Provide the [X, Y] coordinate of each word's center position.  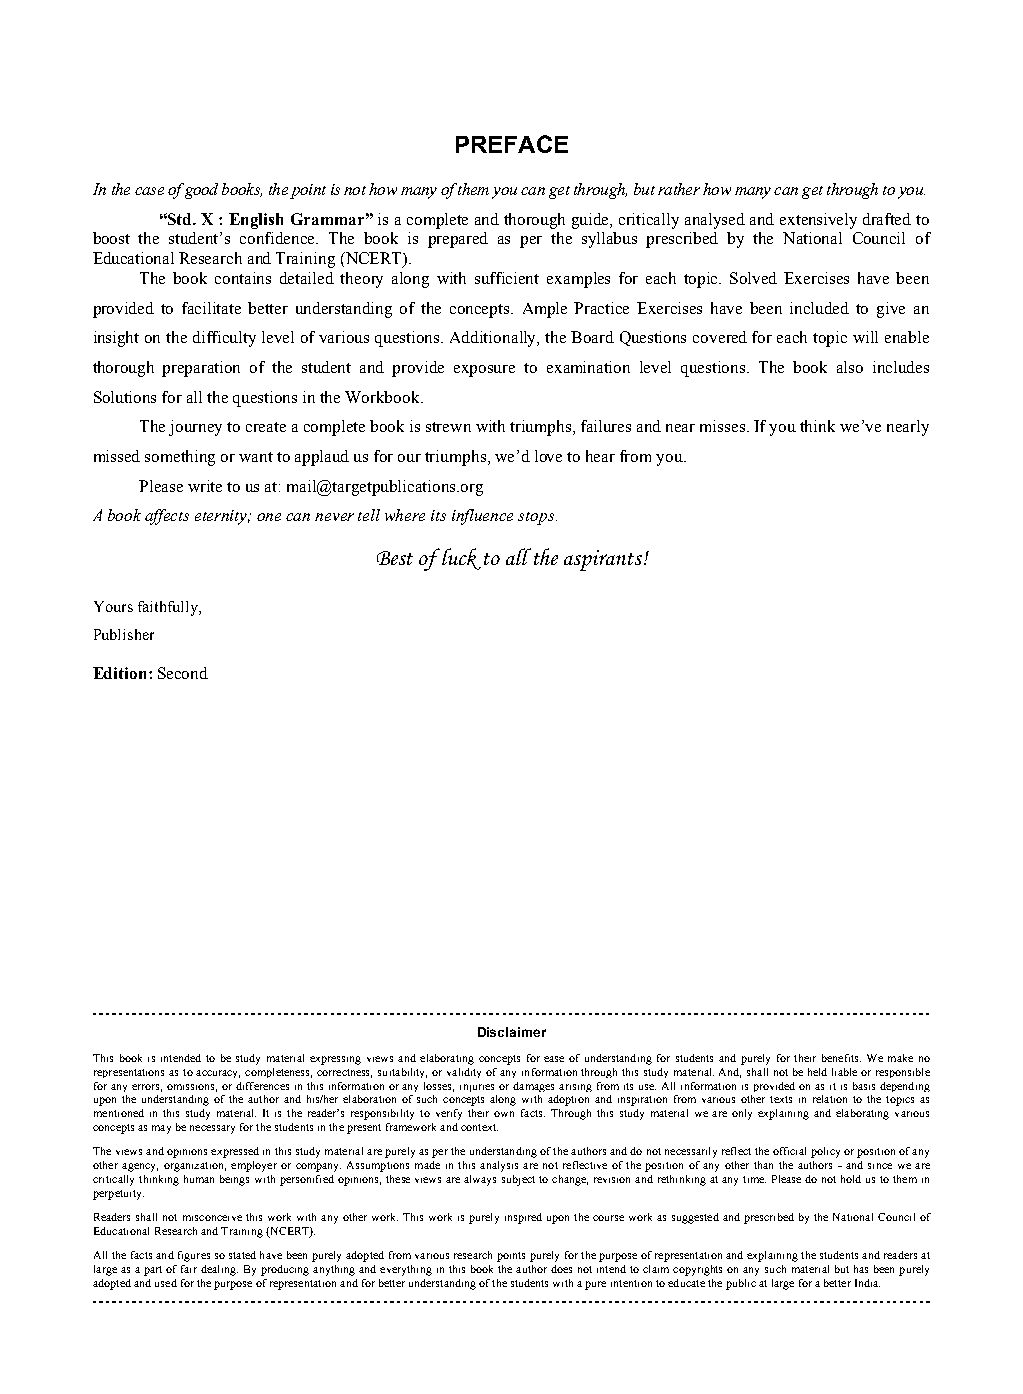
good [200, 191]
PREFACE [512, 144]
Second [183, 673]
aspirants [605, 560]
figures [194, 1256]
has [861, 1269]
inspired [523, 1218]
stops [537, 518]
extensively [818, 221]
